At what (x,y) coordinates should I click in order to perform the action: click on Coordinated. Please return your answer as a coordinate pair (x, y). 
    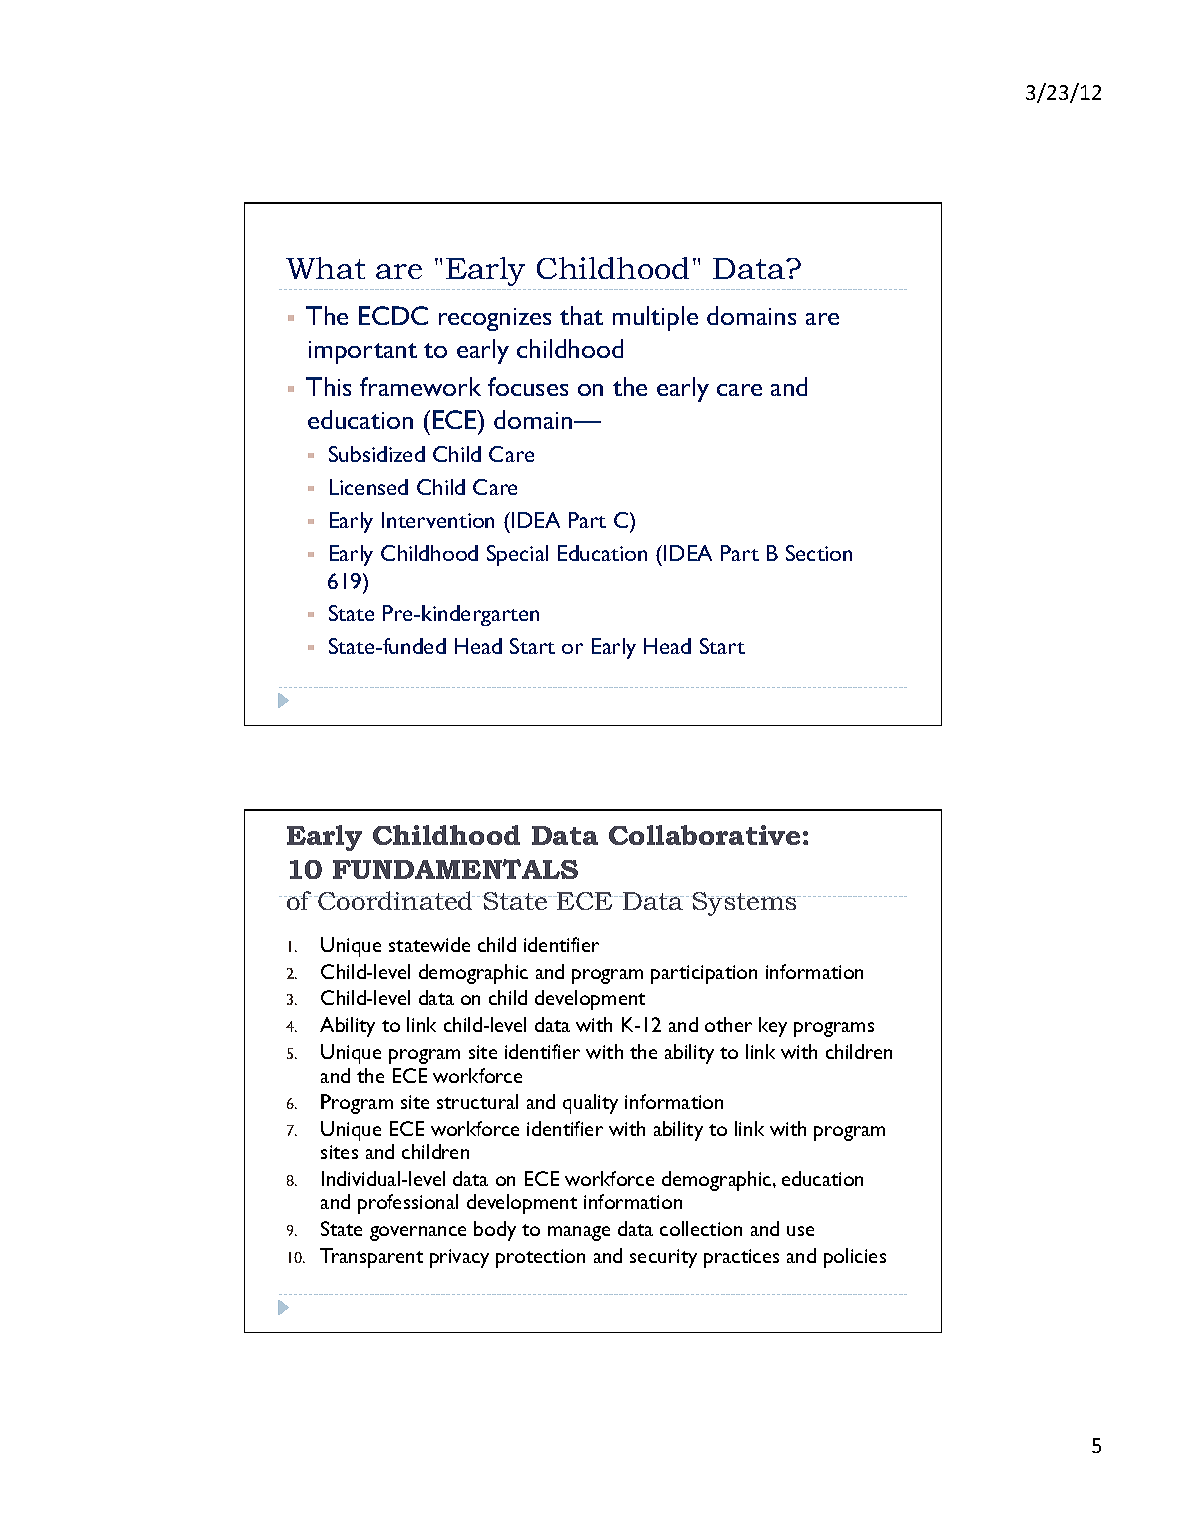
    Looking at the image, I should click on (395, 900).
